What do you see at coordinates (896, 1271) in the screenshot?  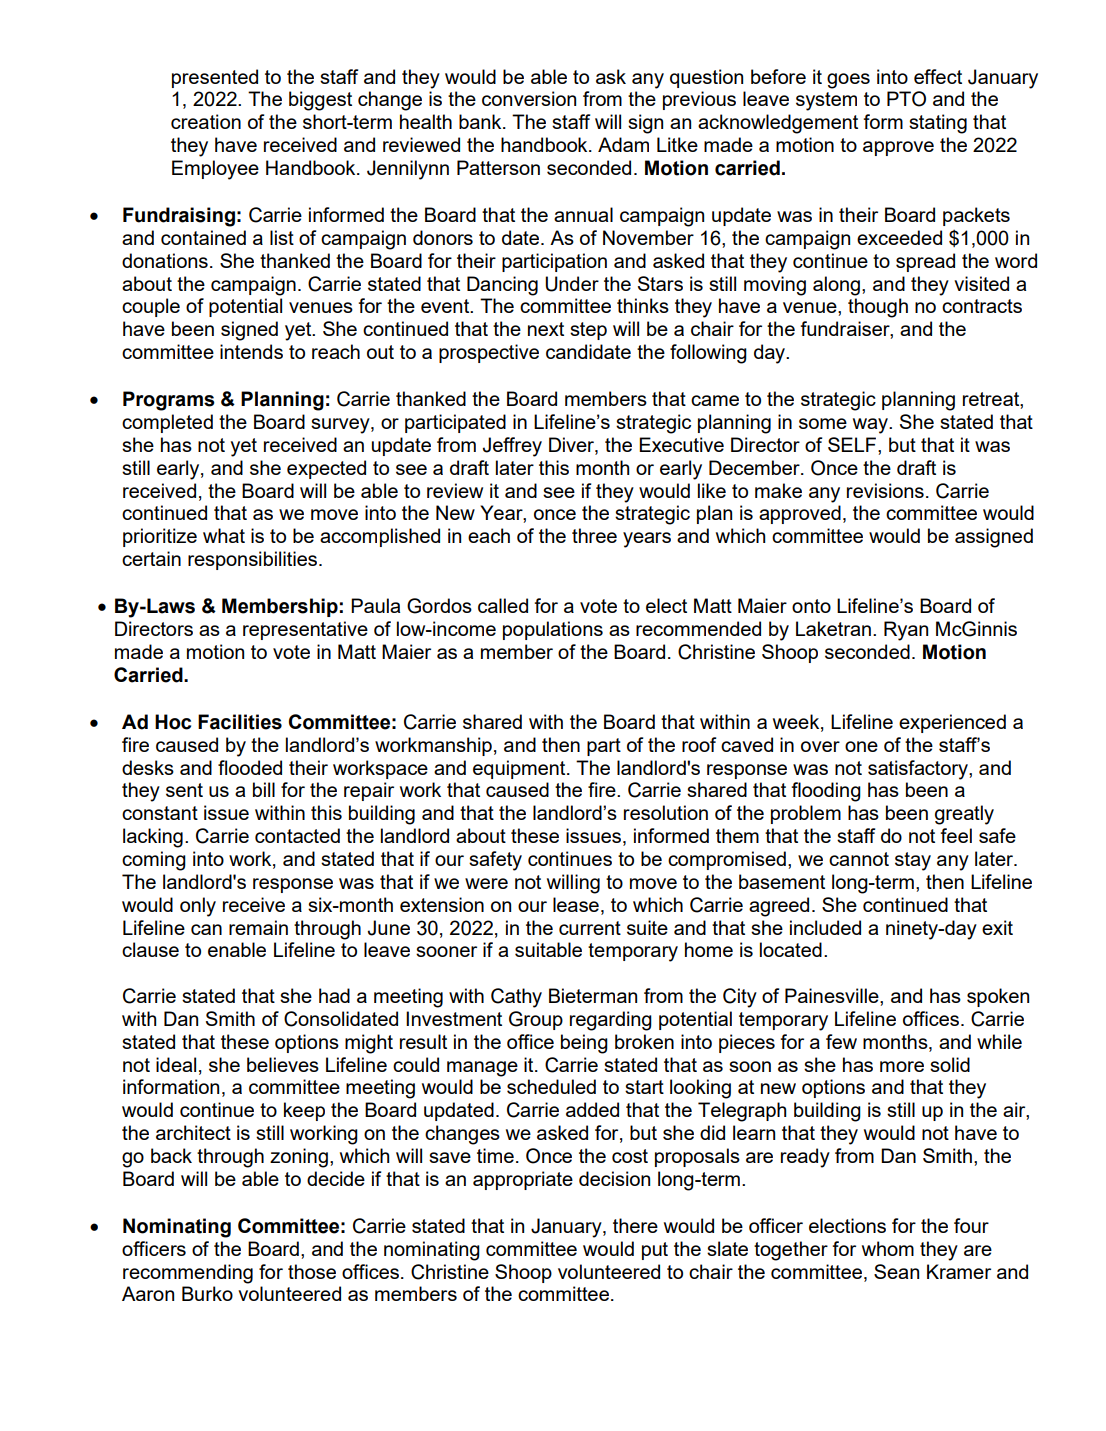 I see `Sean` at bounding box center [896, 1271].
